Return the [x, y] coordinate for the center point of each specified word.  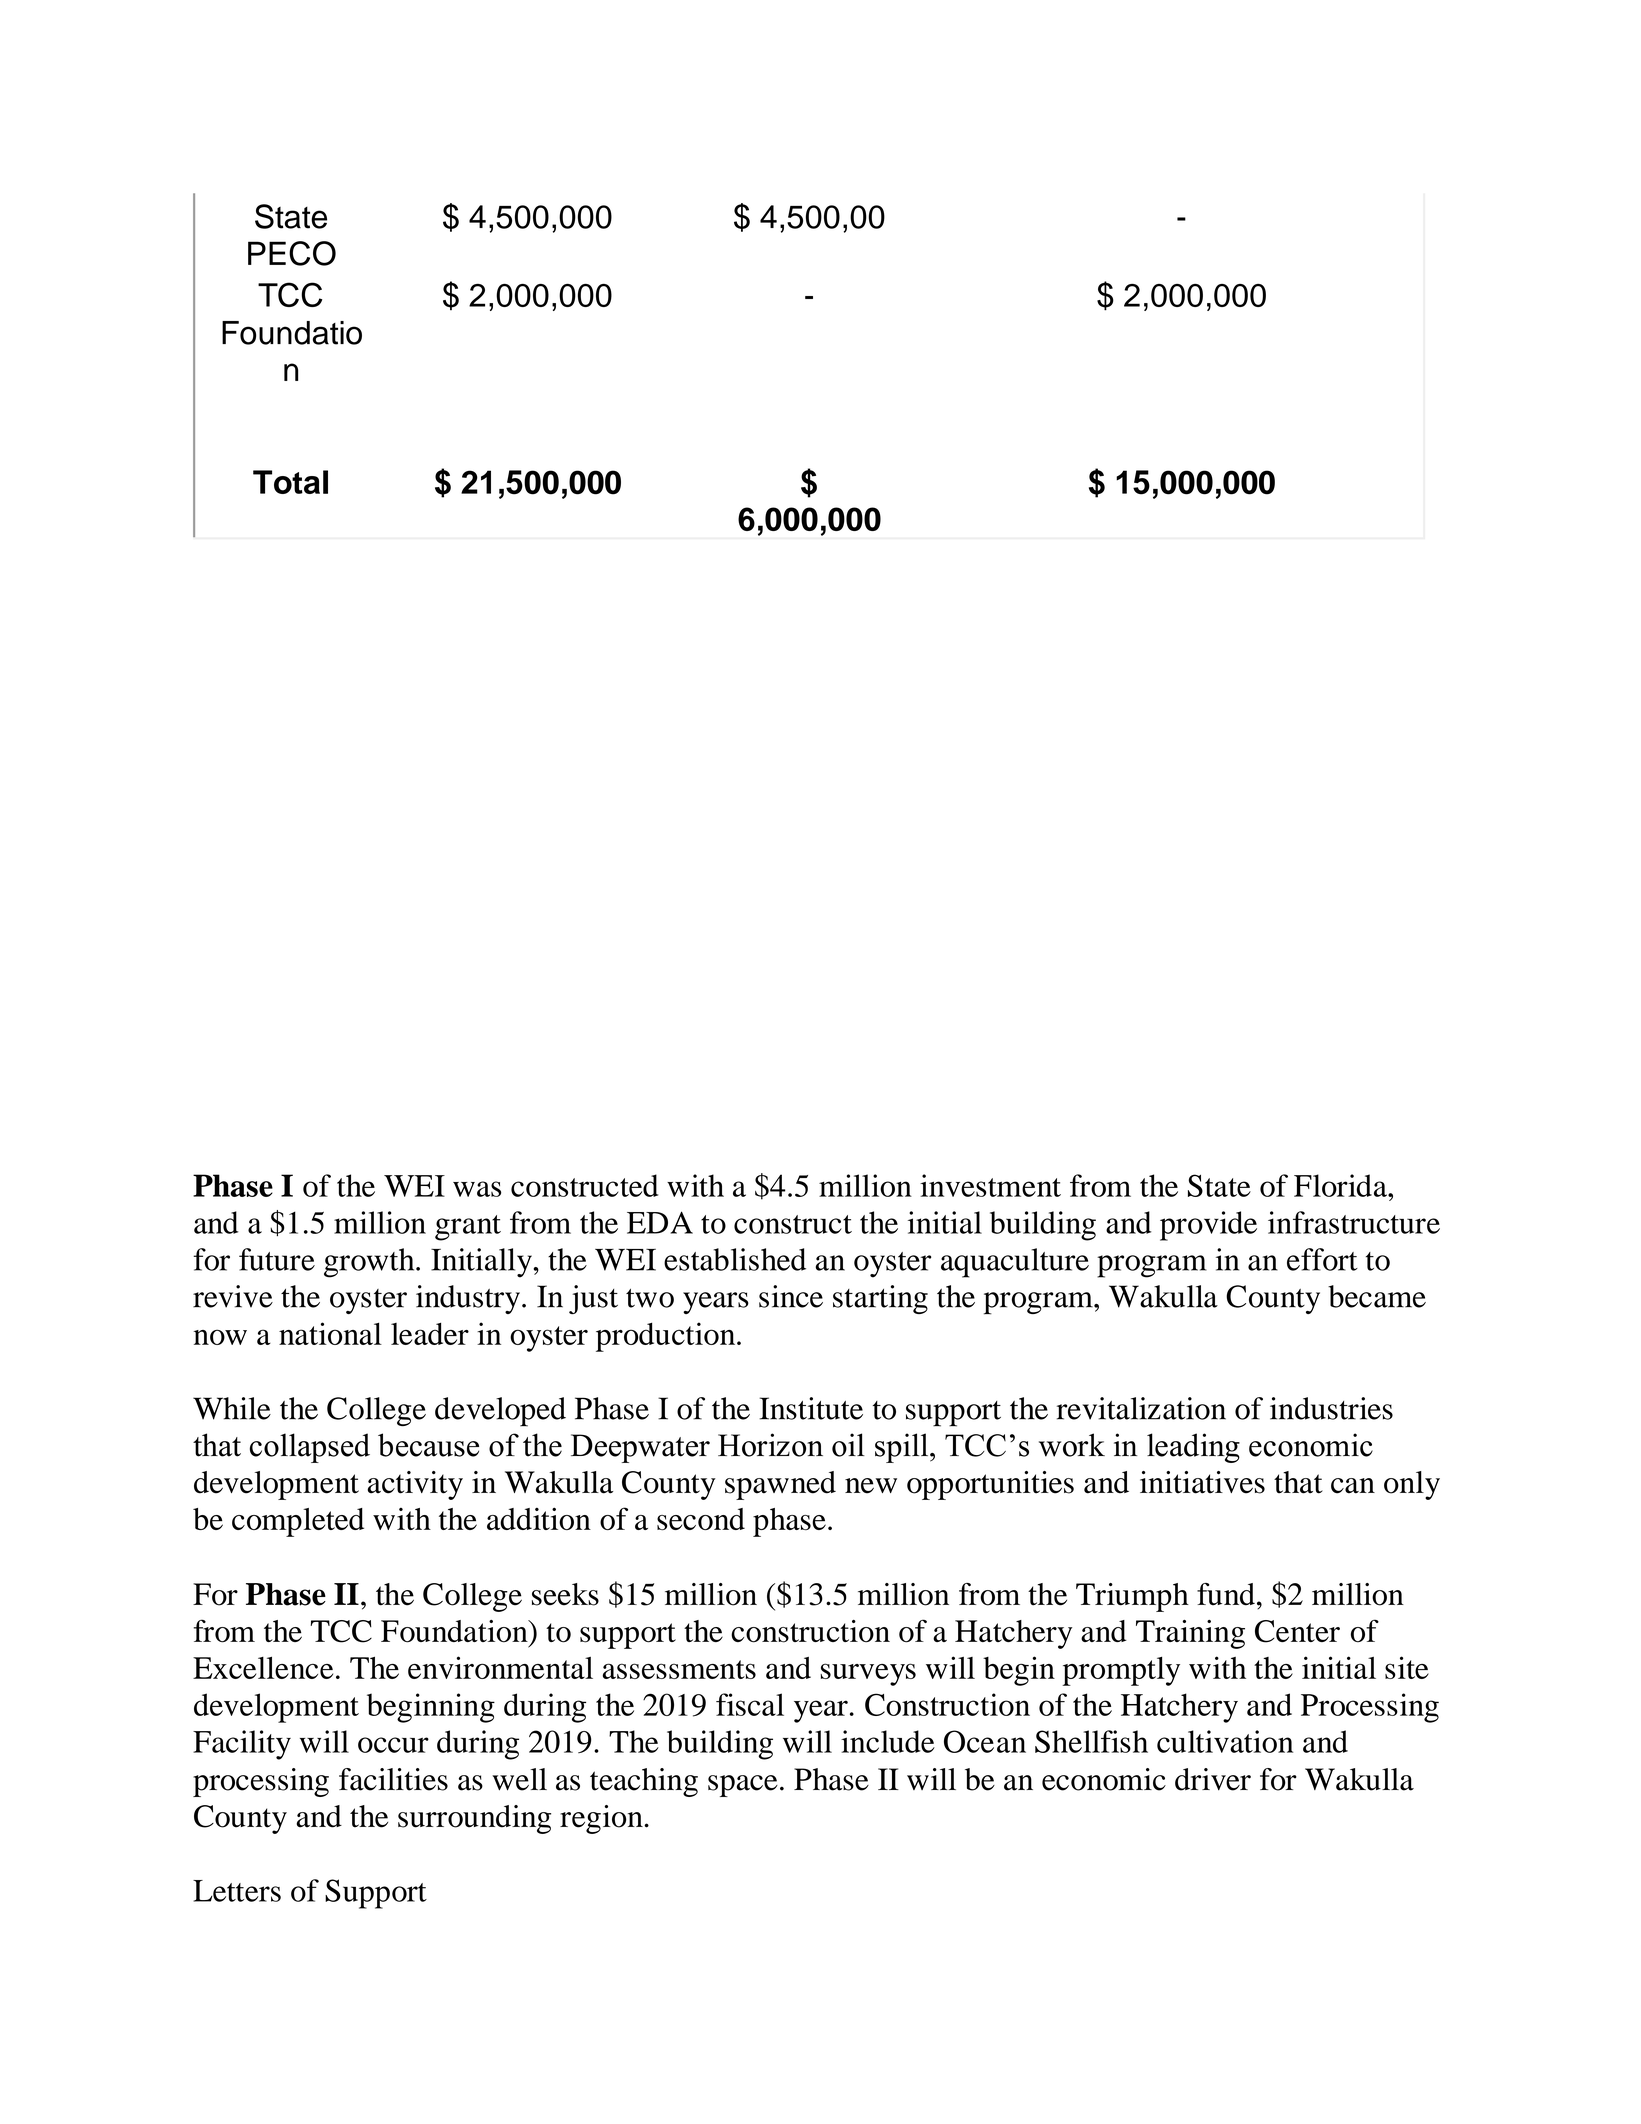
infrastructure [1354, 1222]
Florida [1341, 1185]
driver [1213, 1779]
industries [1331, 1408]
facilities [393, 1779]
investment [990, 1185]
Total [290, 482]
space [743, 1786]
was [477, 1189]
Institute [811, 1408]
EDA [660, 1222]
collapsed [310, 1448]
